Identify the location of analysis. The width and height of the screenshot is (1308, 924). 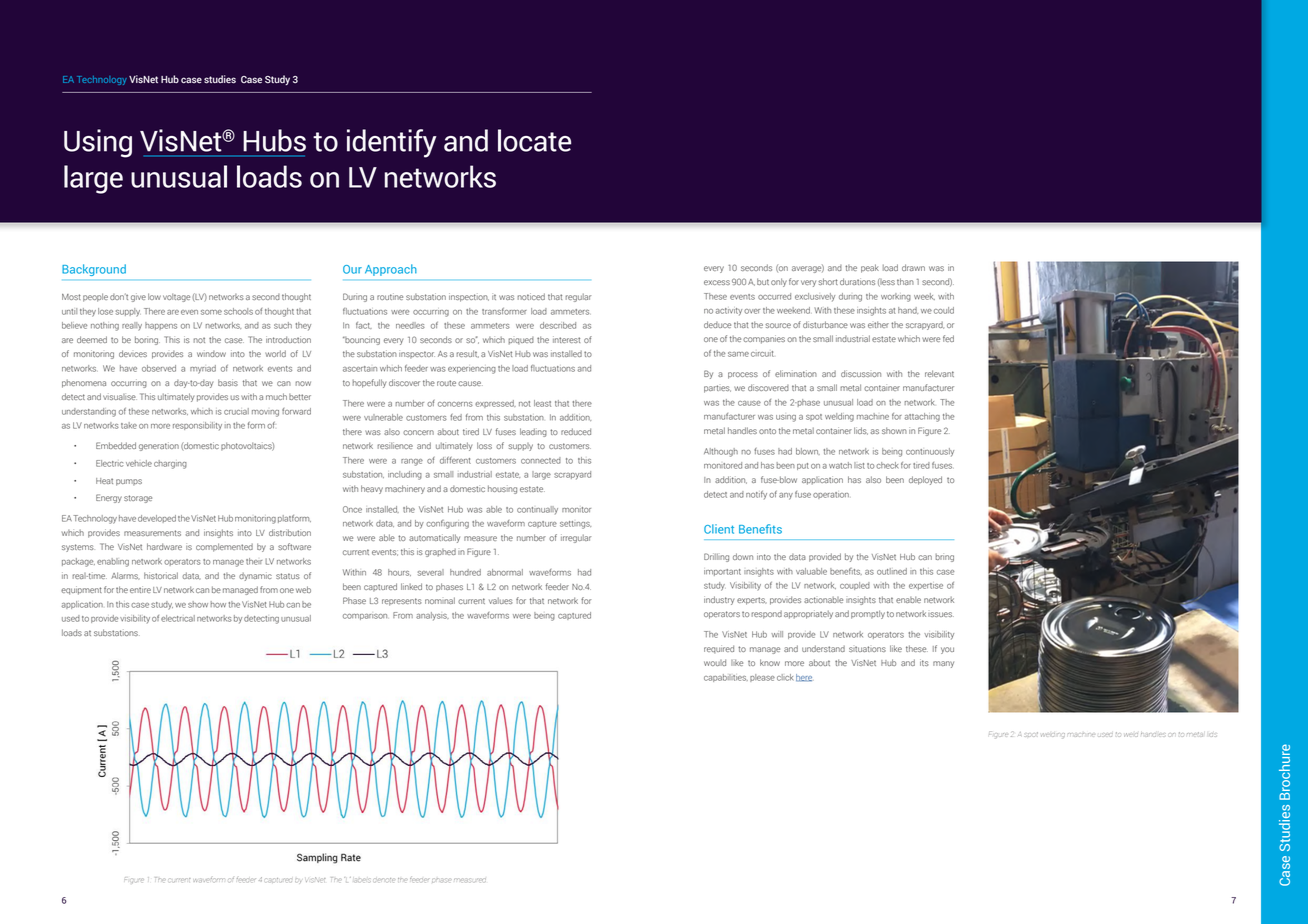
(432, 616).
